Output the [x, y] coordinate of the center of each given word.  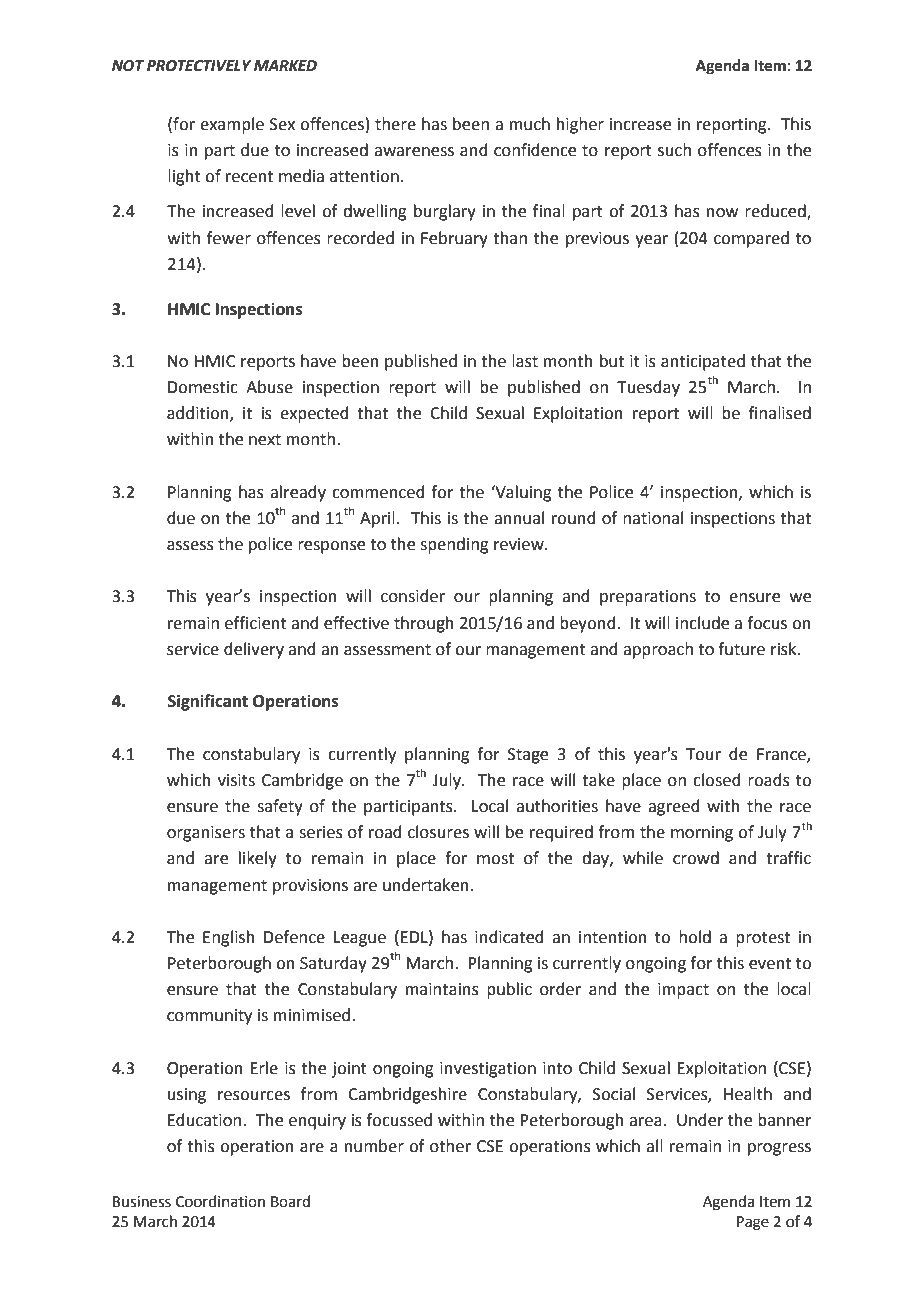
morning [702, 834]
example [232, 125]
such [674, 150]
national [653, 518]
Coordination [220, 1201]
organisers [206, 834]
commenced [378, 492]
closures [438, 832]
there [395, 124]
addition [199, 414]
